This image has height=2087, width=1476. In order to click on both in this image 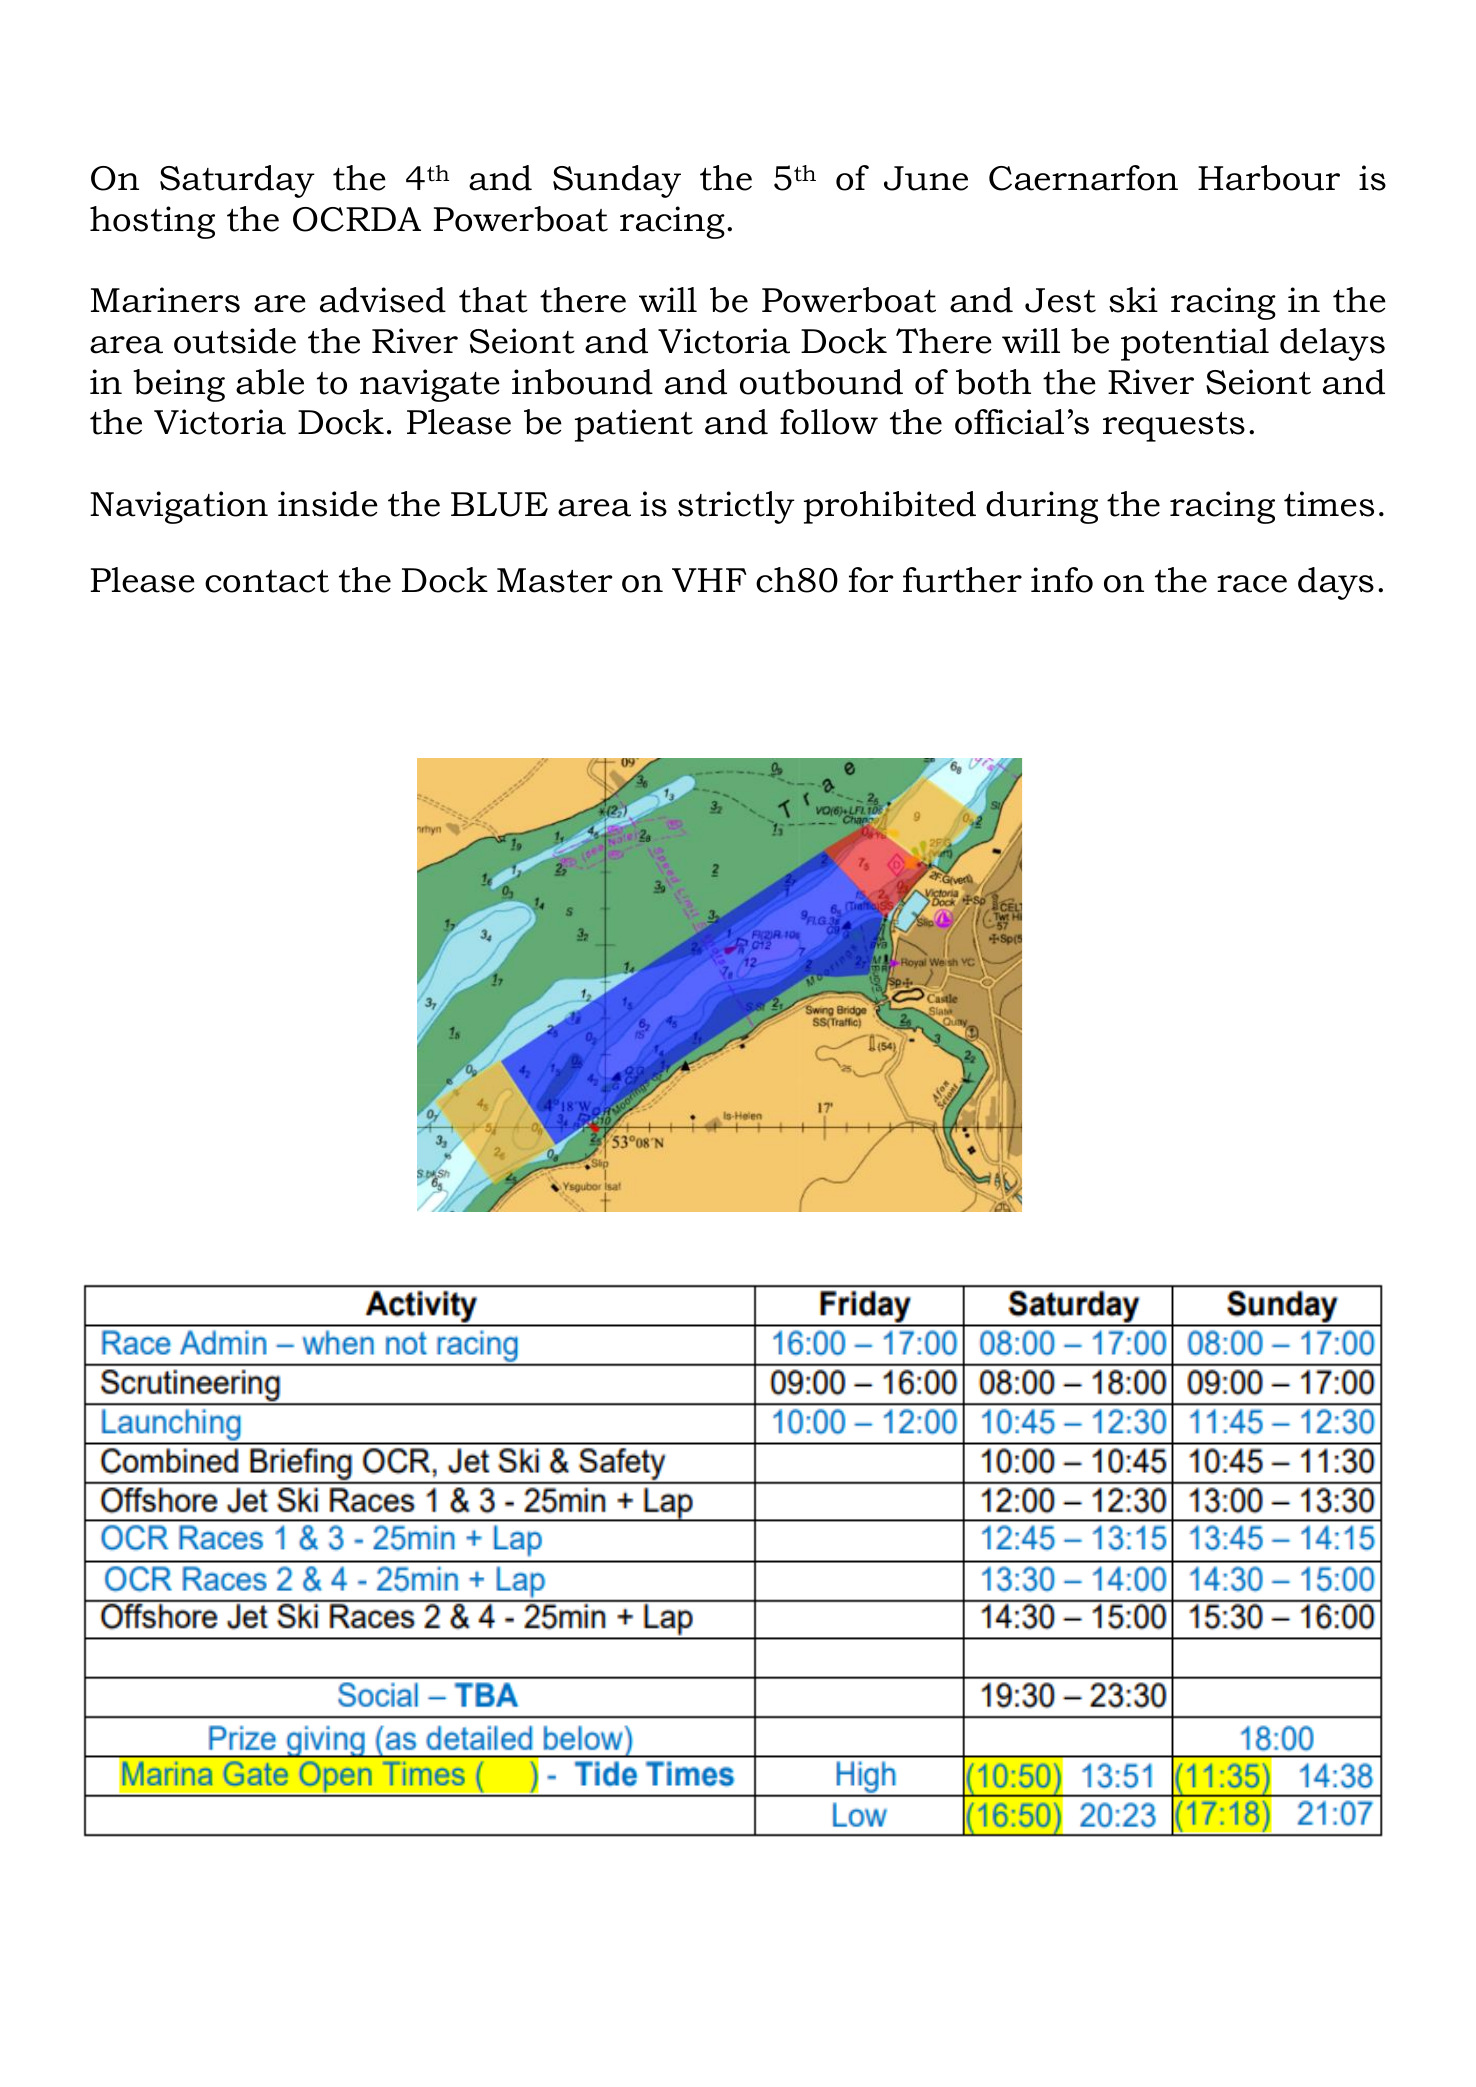, I will do `click(993, 382)`.
